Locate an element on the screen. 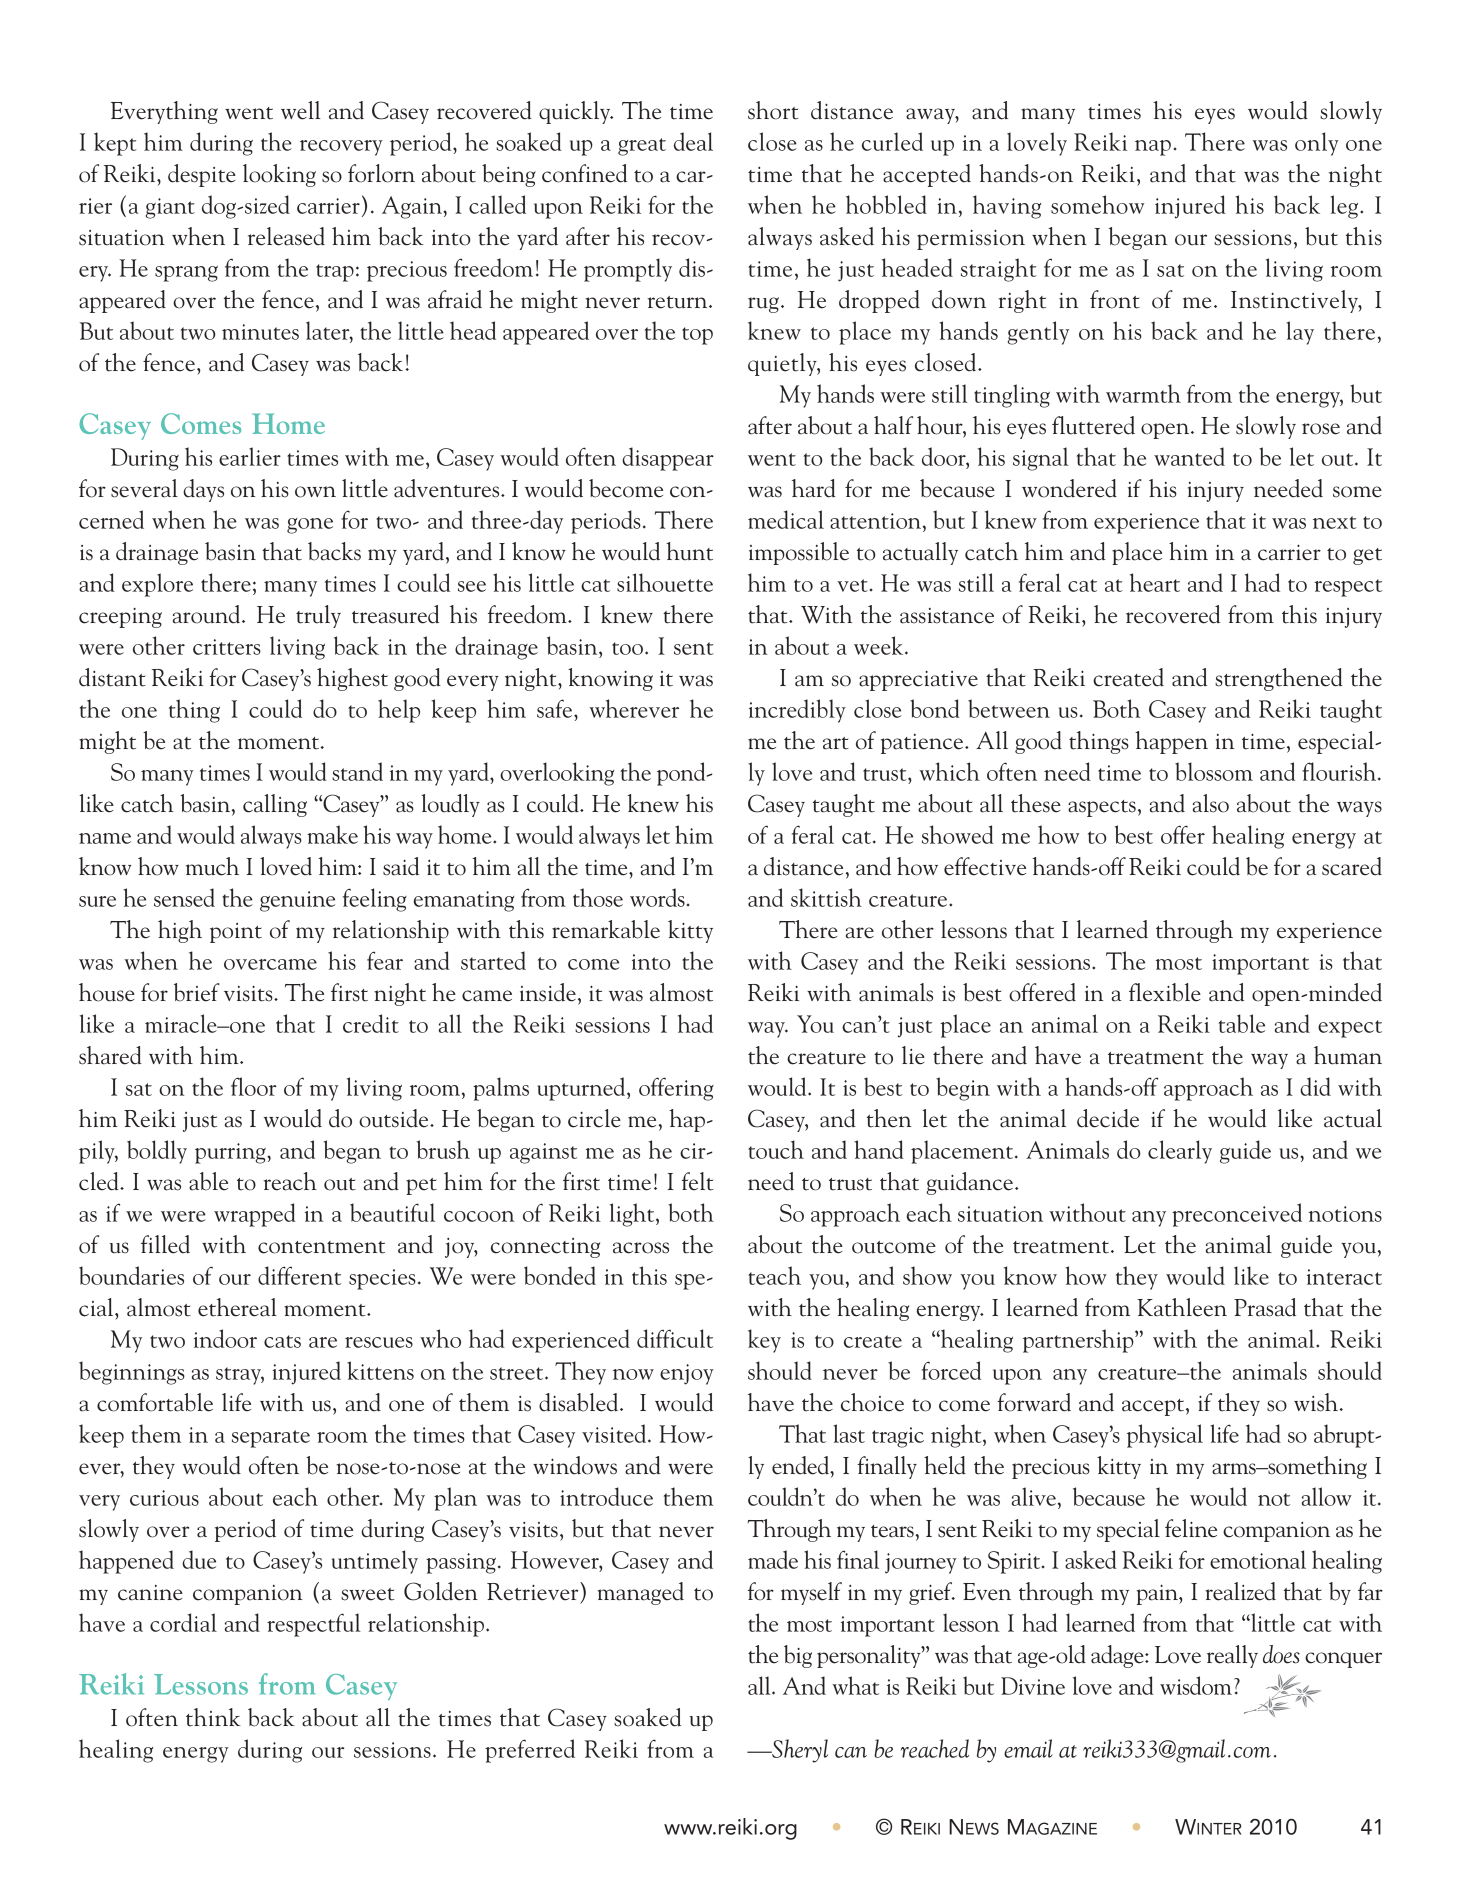 This screenshot has height=1898, width=1461. wisdom is located at coordinates (1196, 1685).
